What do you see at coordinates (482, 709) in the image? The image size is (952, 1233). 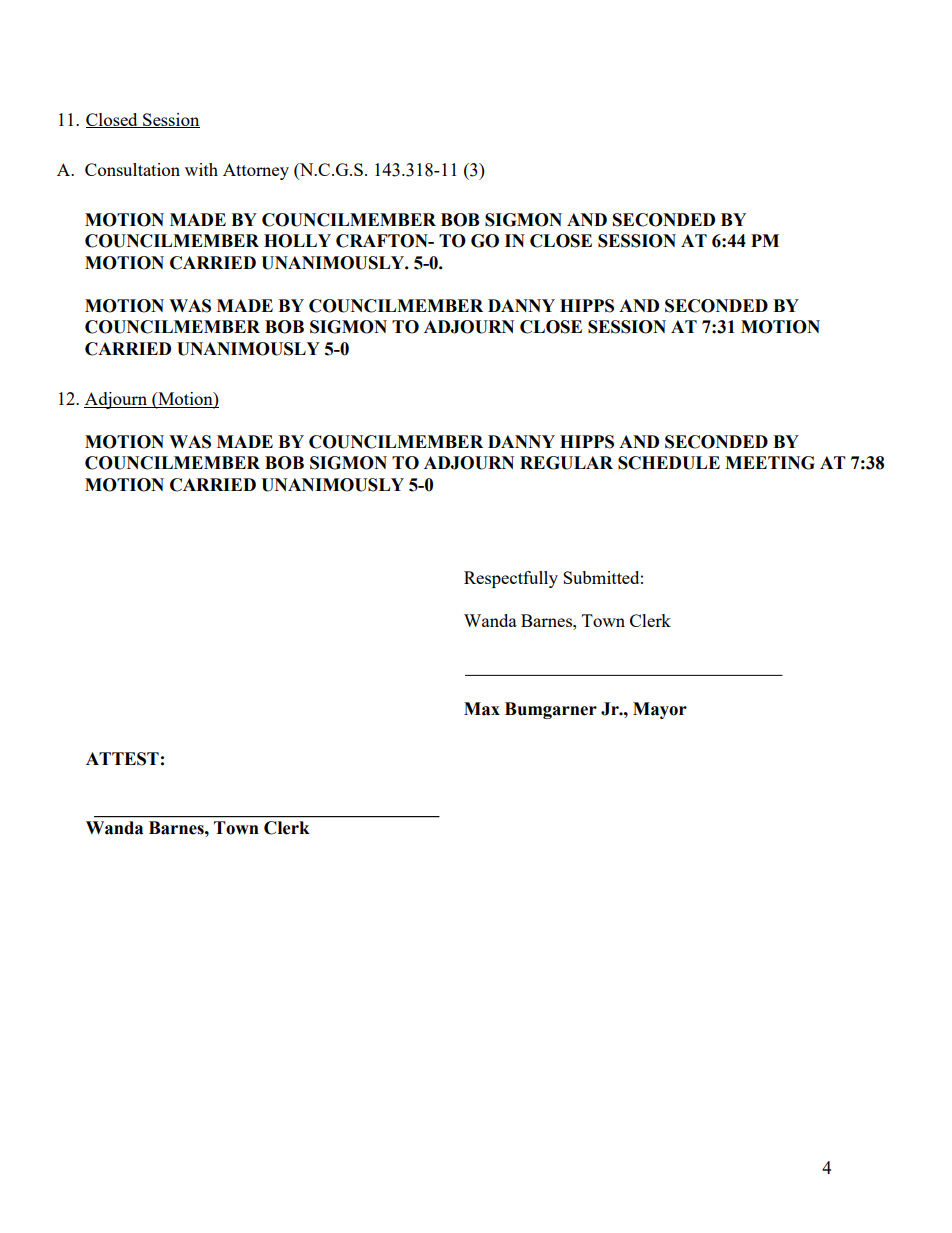 I see `Max` at bounding box center [482, 709].
